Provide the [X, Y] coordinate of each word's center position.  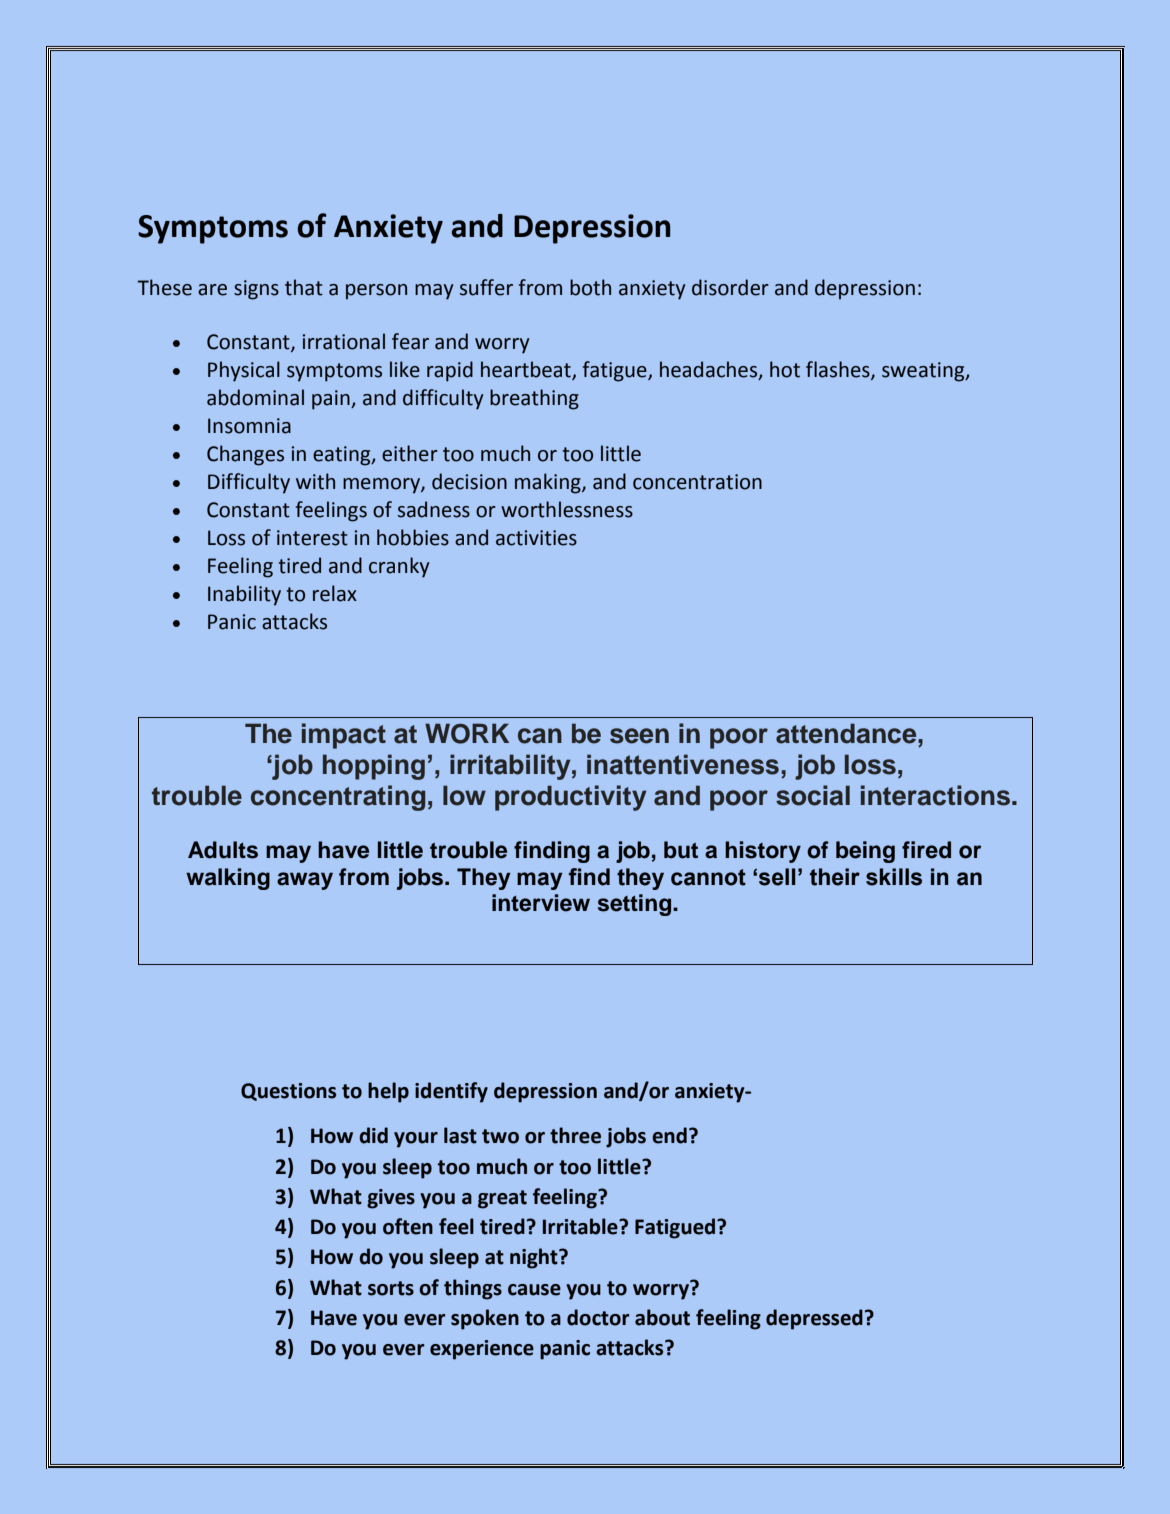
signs [256, 290]
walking [228, 879]
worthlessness [567, 509]
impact [344, 736]
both [590, 287]
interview [541, 903]
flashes [839, 370]
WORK [467, 733]
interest [312, 538]
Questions [288, 1092]
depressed [814, 1319]
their [835, 877]
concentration [697, 482]
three [575, 1135]
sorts [391, 1288]
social [813, 795]
